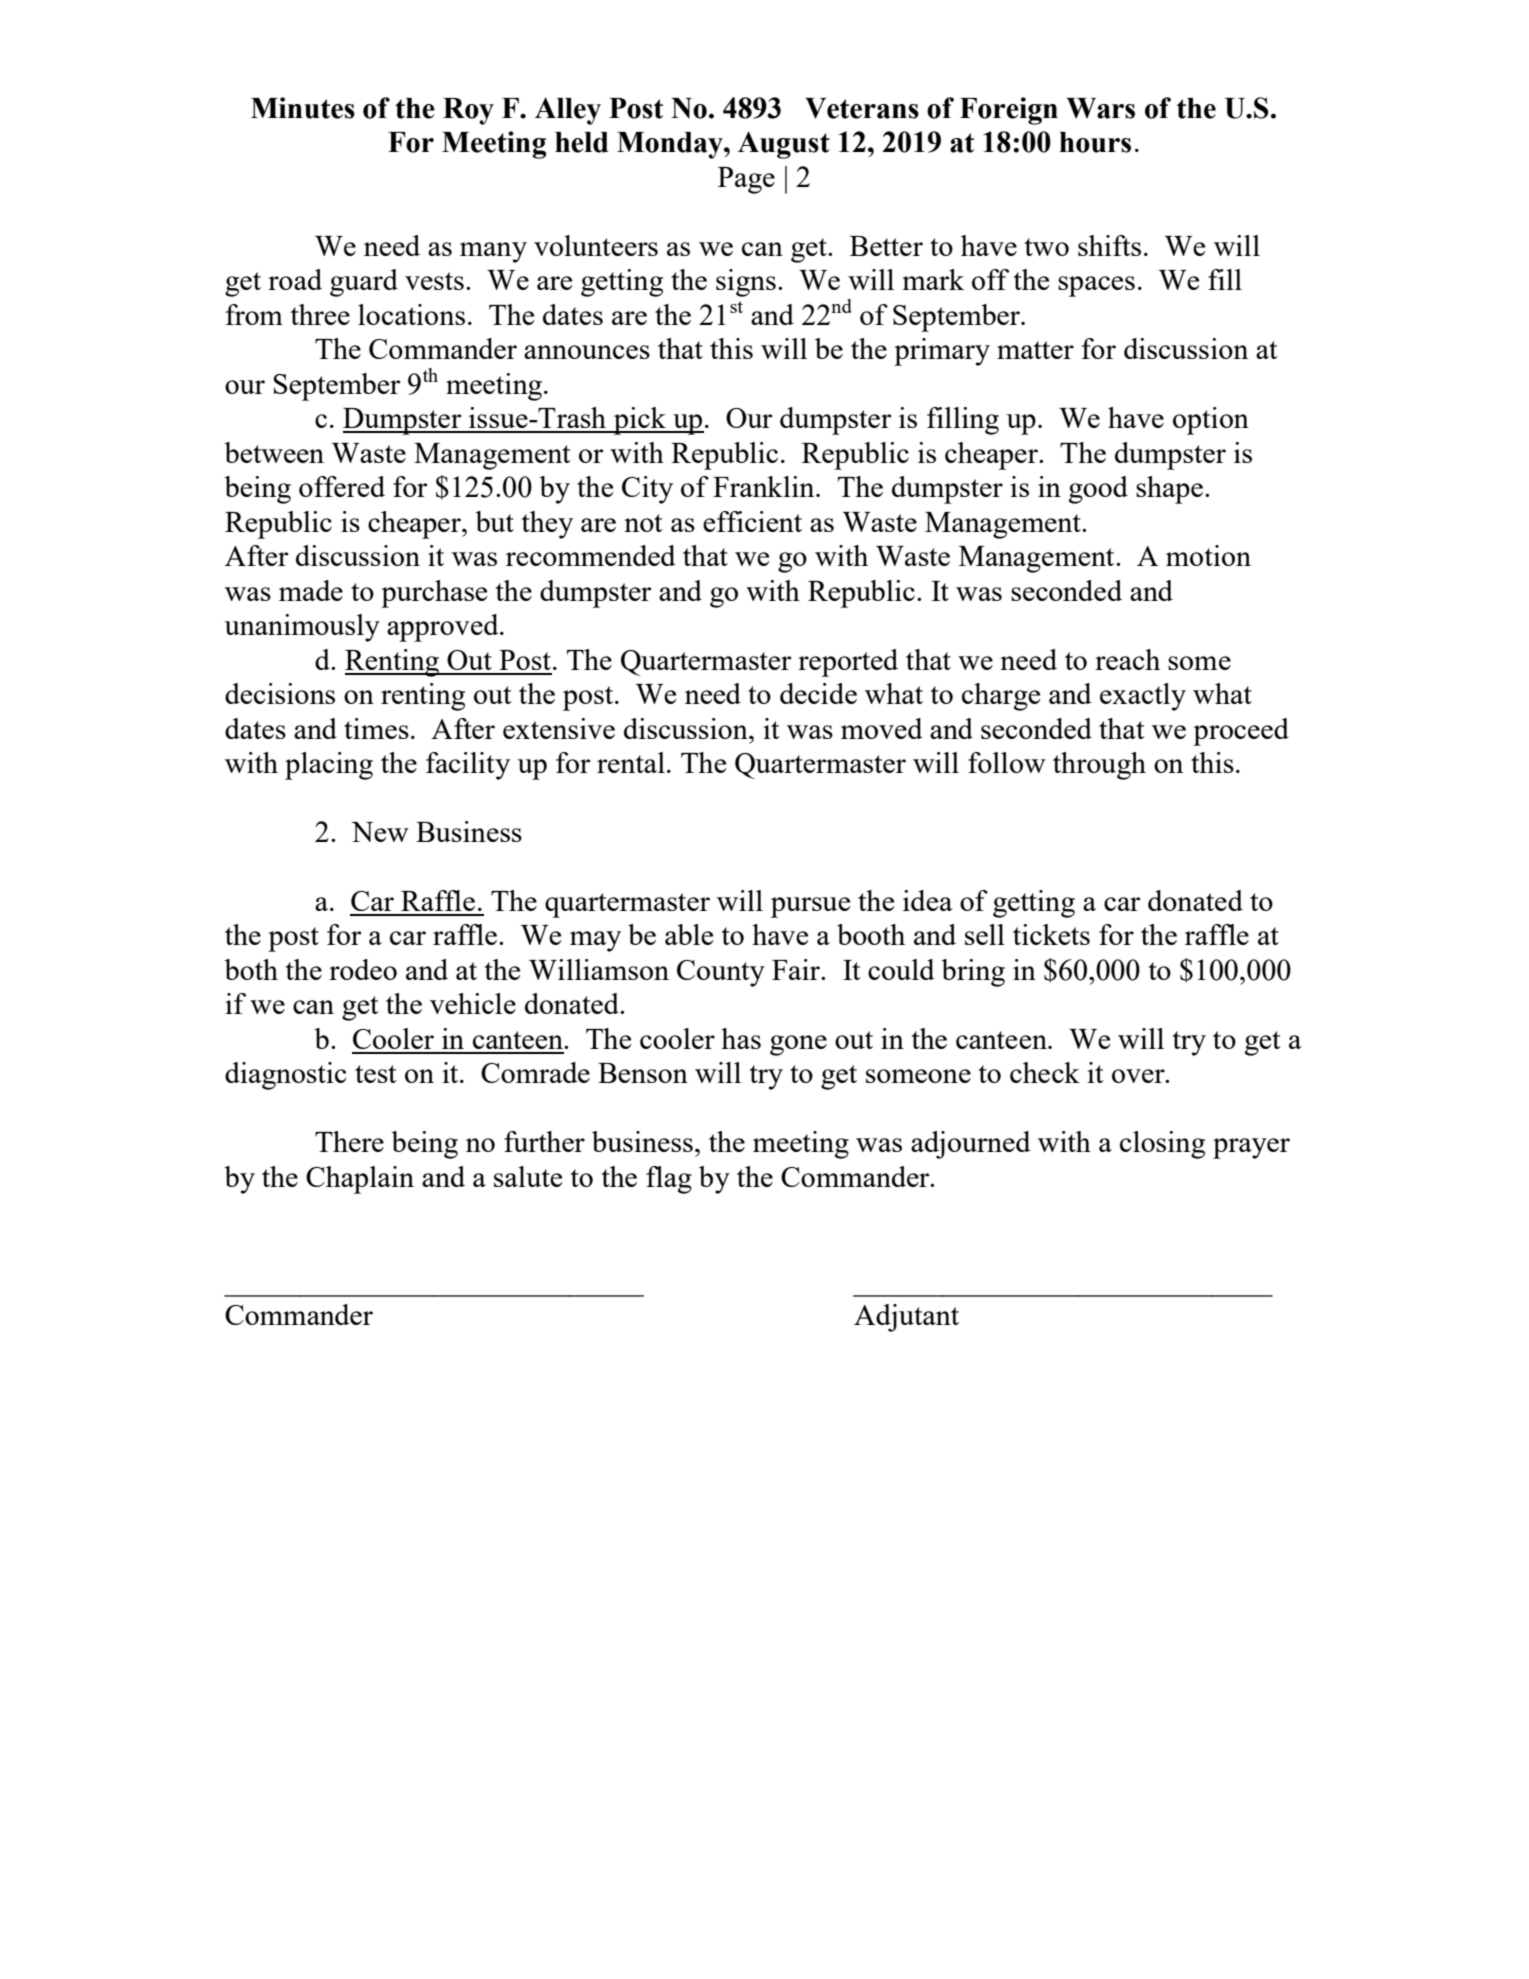  I want to click on good, so click(1098, 490).
